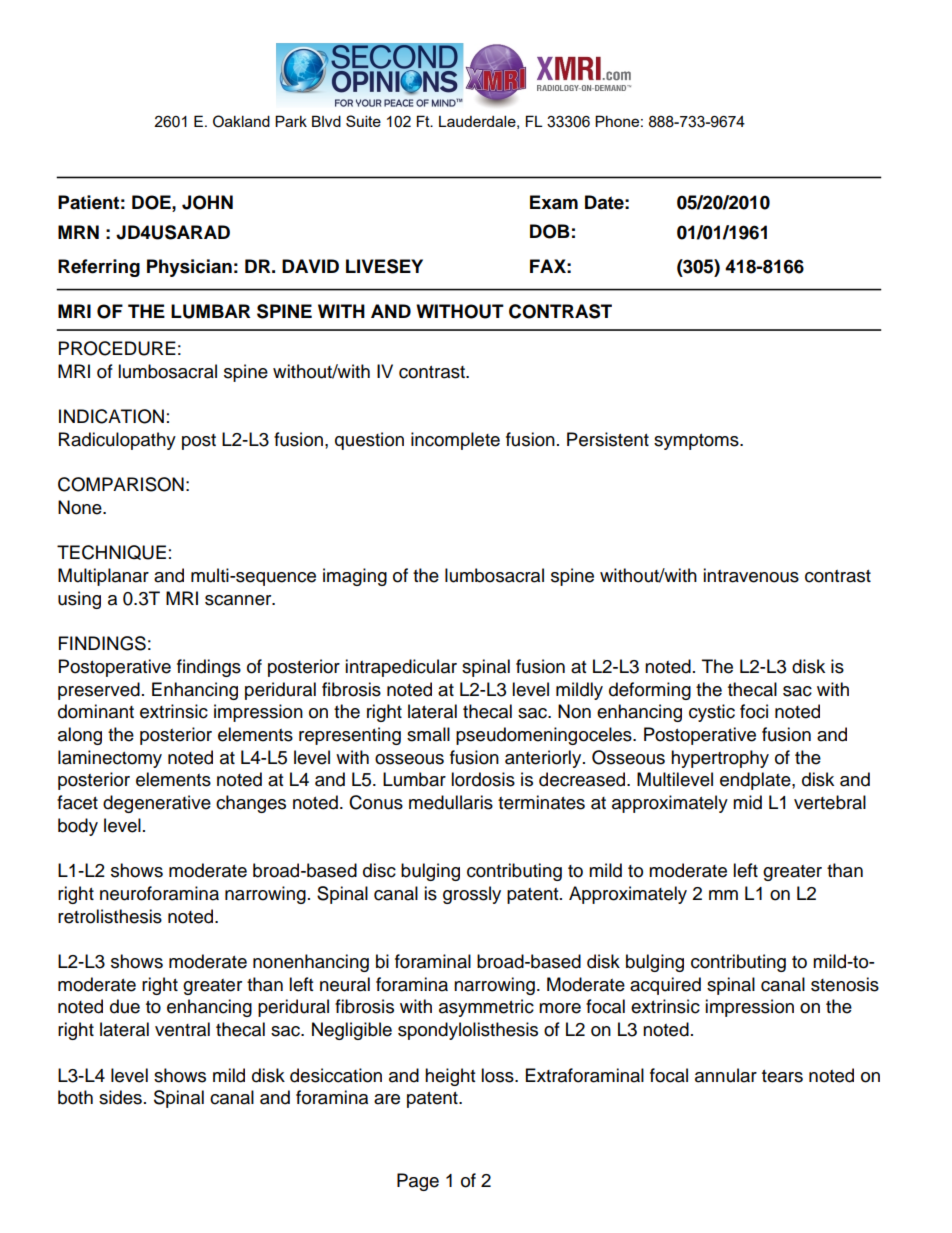 The width and height of the screenshot is (952, 1233). I want to click on sides, so click(120, 1097).
